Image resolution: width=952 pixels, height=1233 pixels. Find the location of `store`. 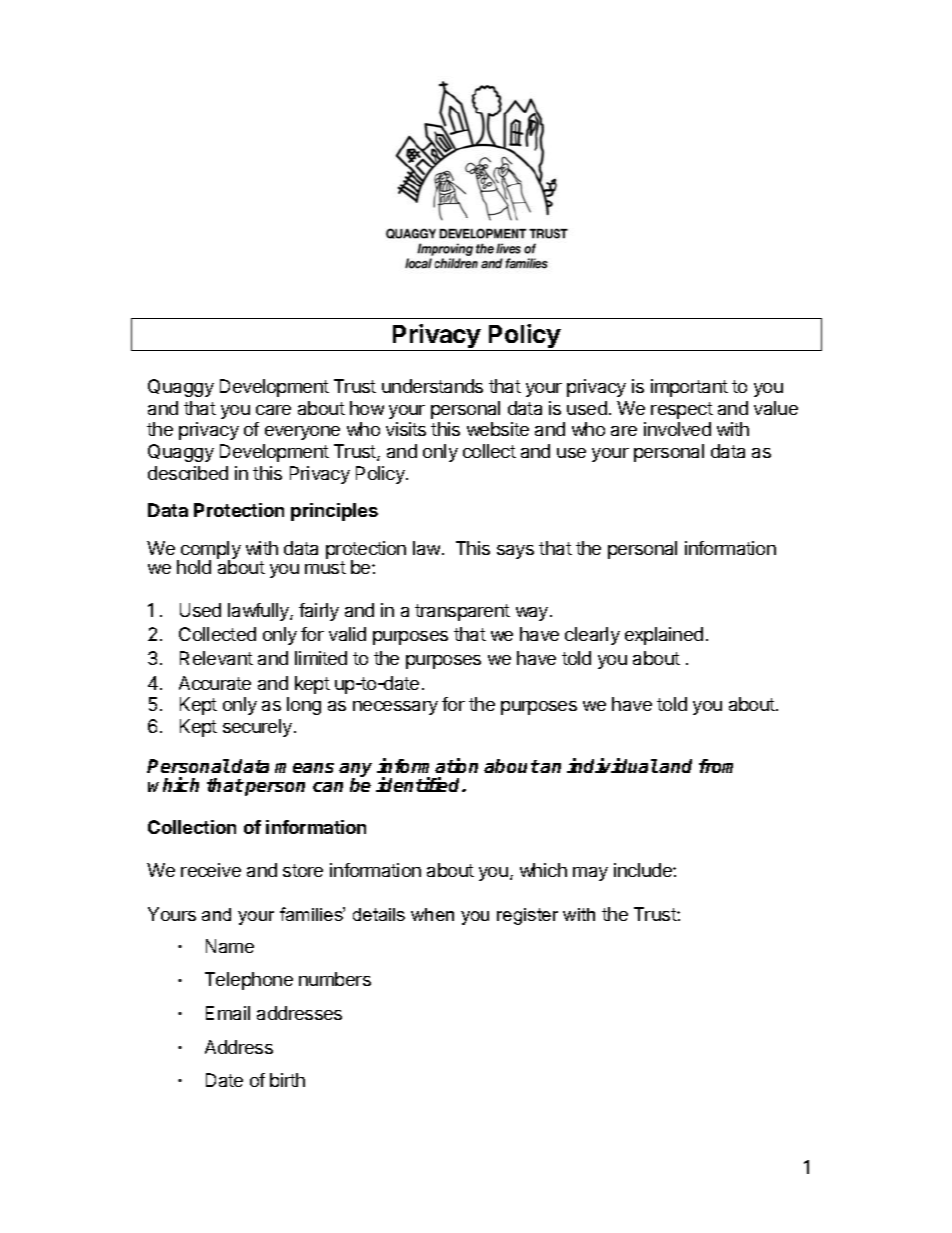

store is located at coordinates (303, 870).
